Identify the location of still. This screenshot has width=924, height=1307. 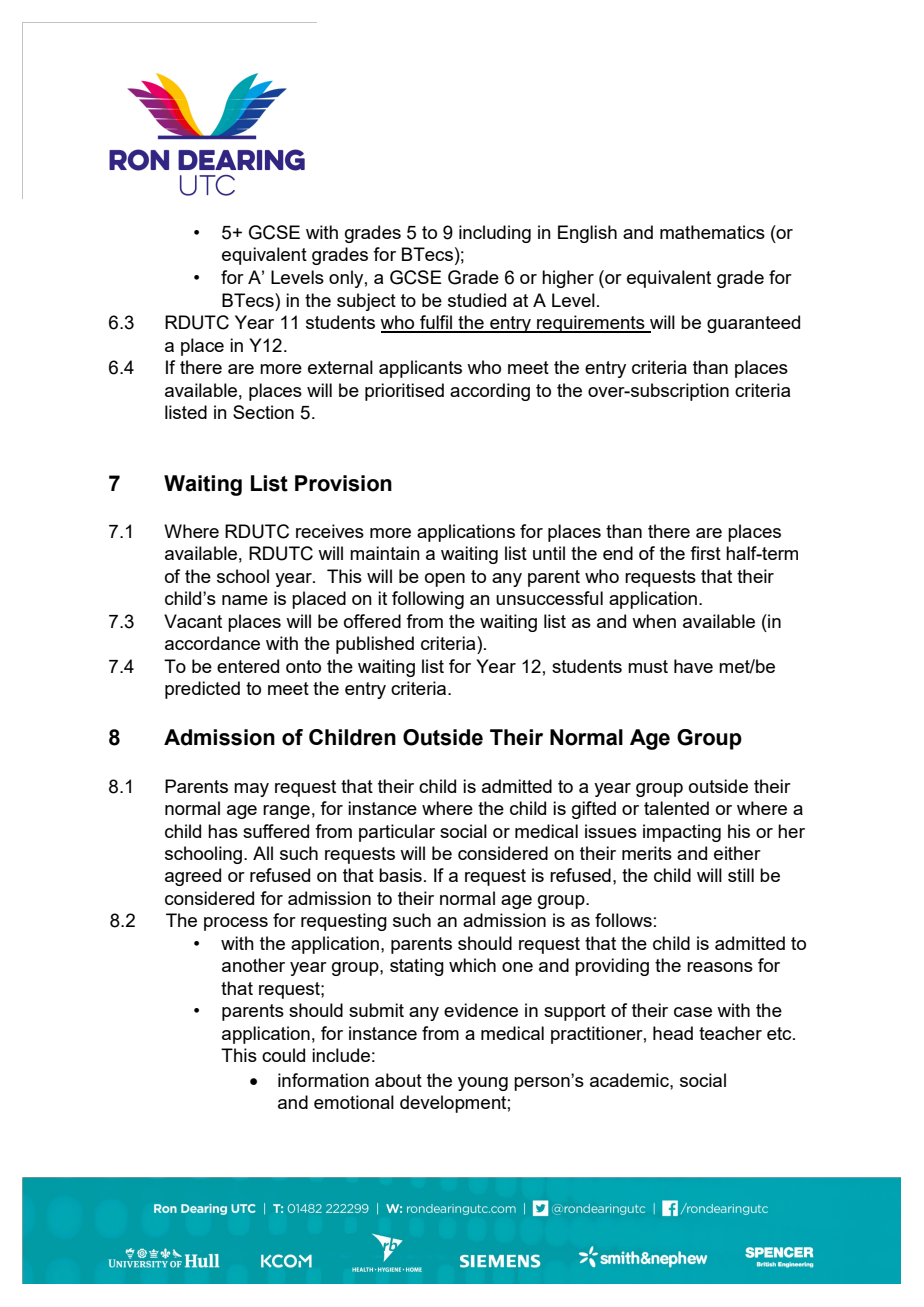
(741, 875).
